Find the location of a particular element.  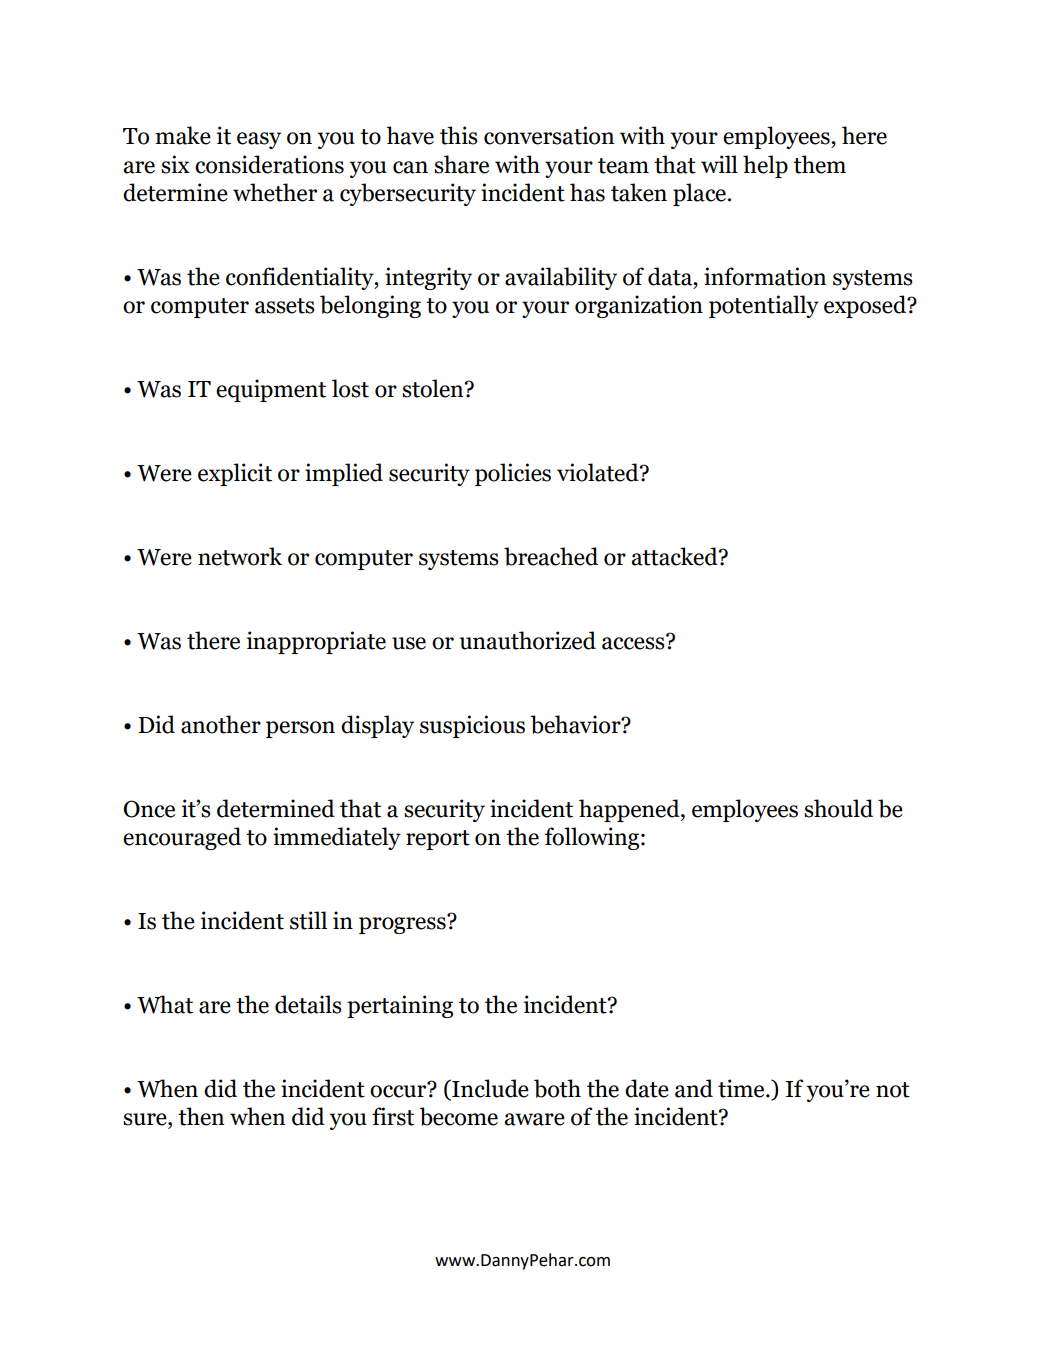

equipment is located at coordinates (271, 390).
